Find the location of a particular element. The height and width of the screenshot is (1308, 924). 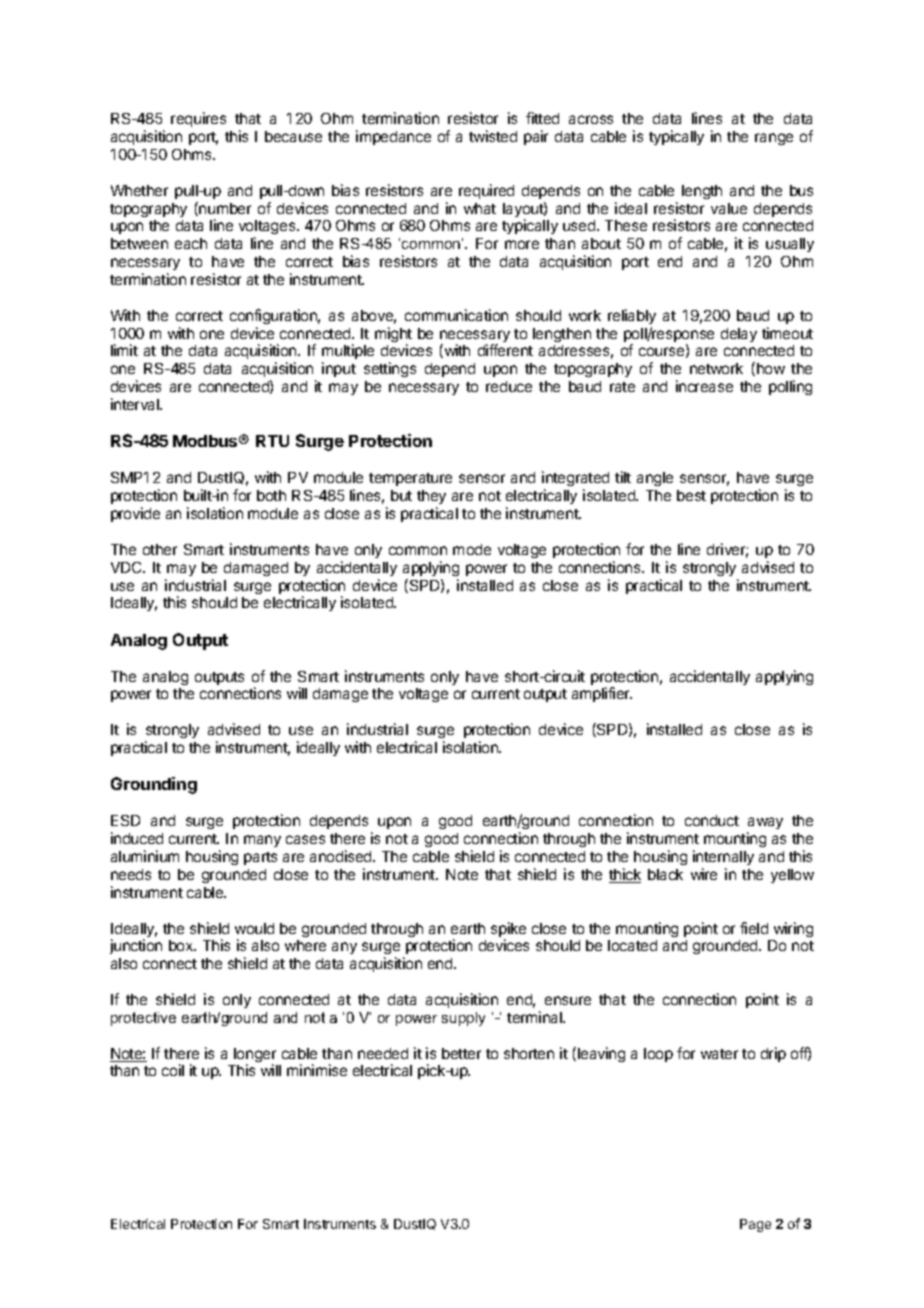

best is located at coordinates (691, 495).
